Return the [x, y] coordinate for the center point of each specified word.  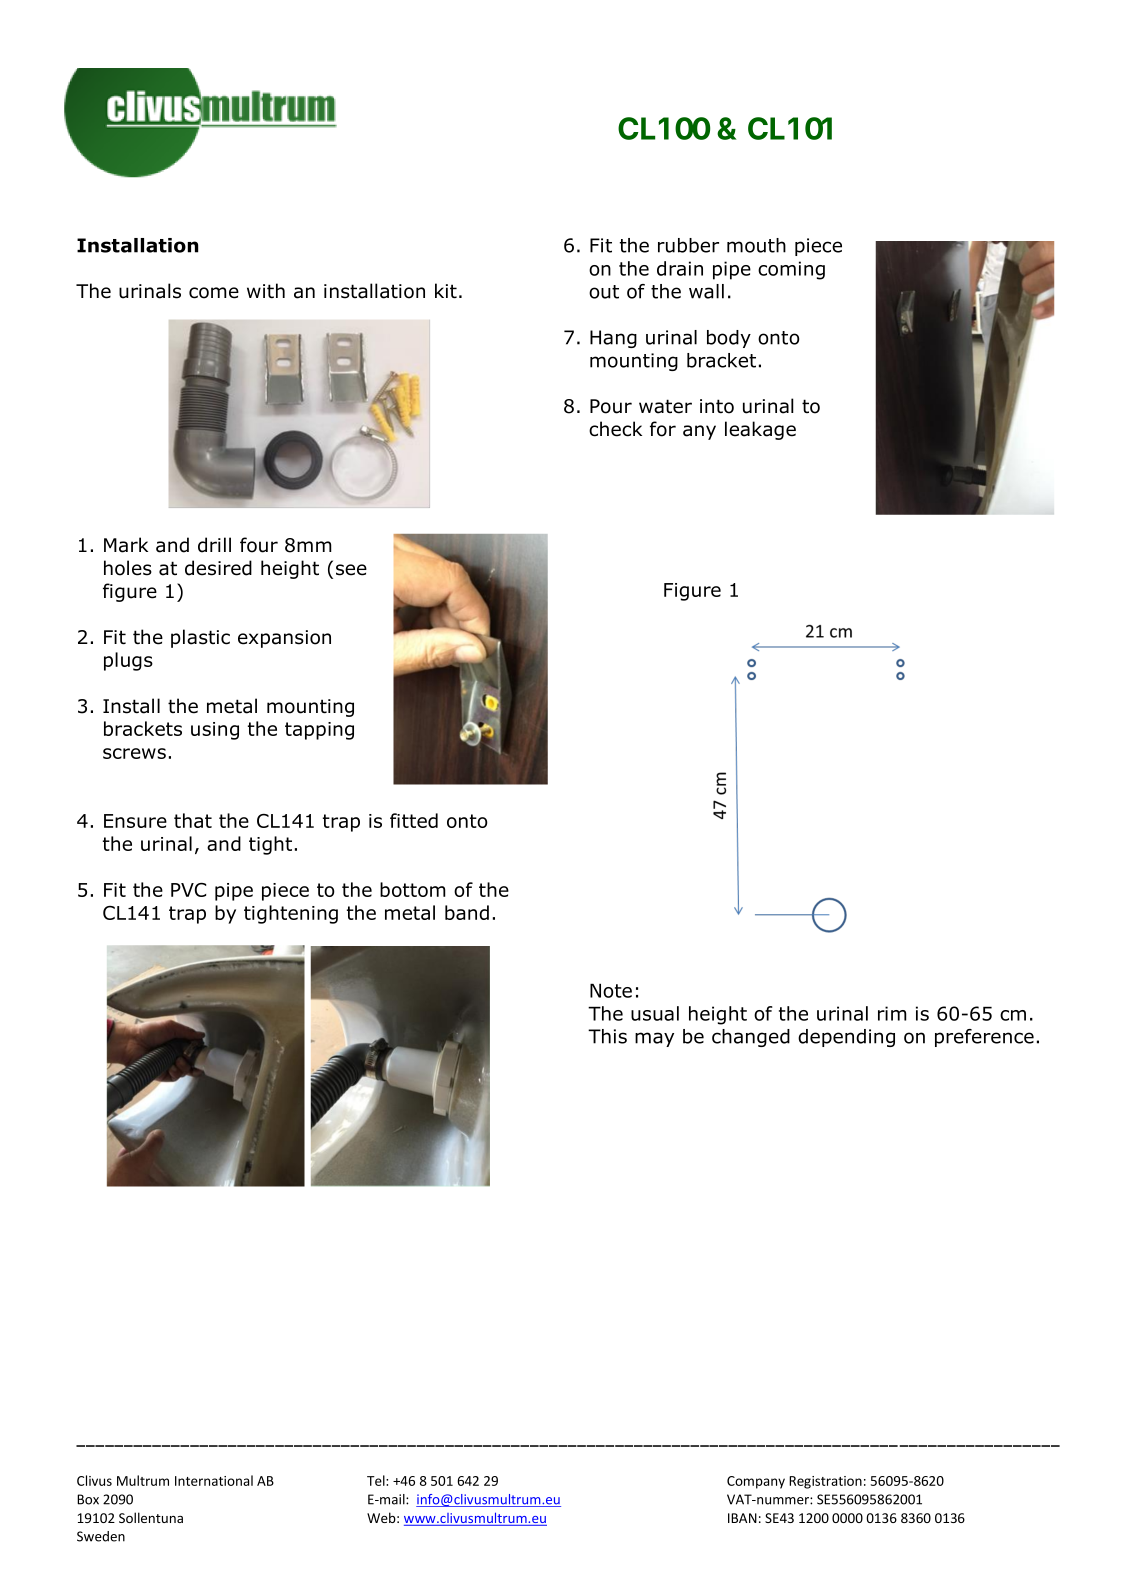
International [214, 1480]
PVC [188, 890]
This [607, 1036]
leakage [760, 430]
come [214, 293]
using [215, 731]
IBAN [742, 1518]
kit [446, 290]
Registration [825, 1482]
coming [791, 270]
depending [846, 1038]
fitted [414, 820]
